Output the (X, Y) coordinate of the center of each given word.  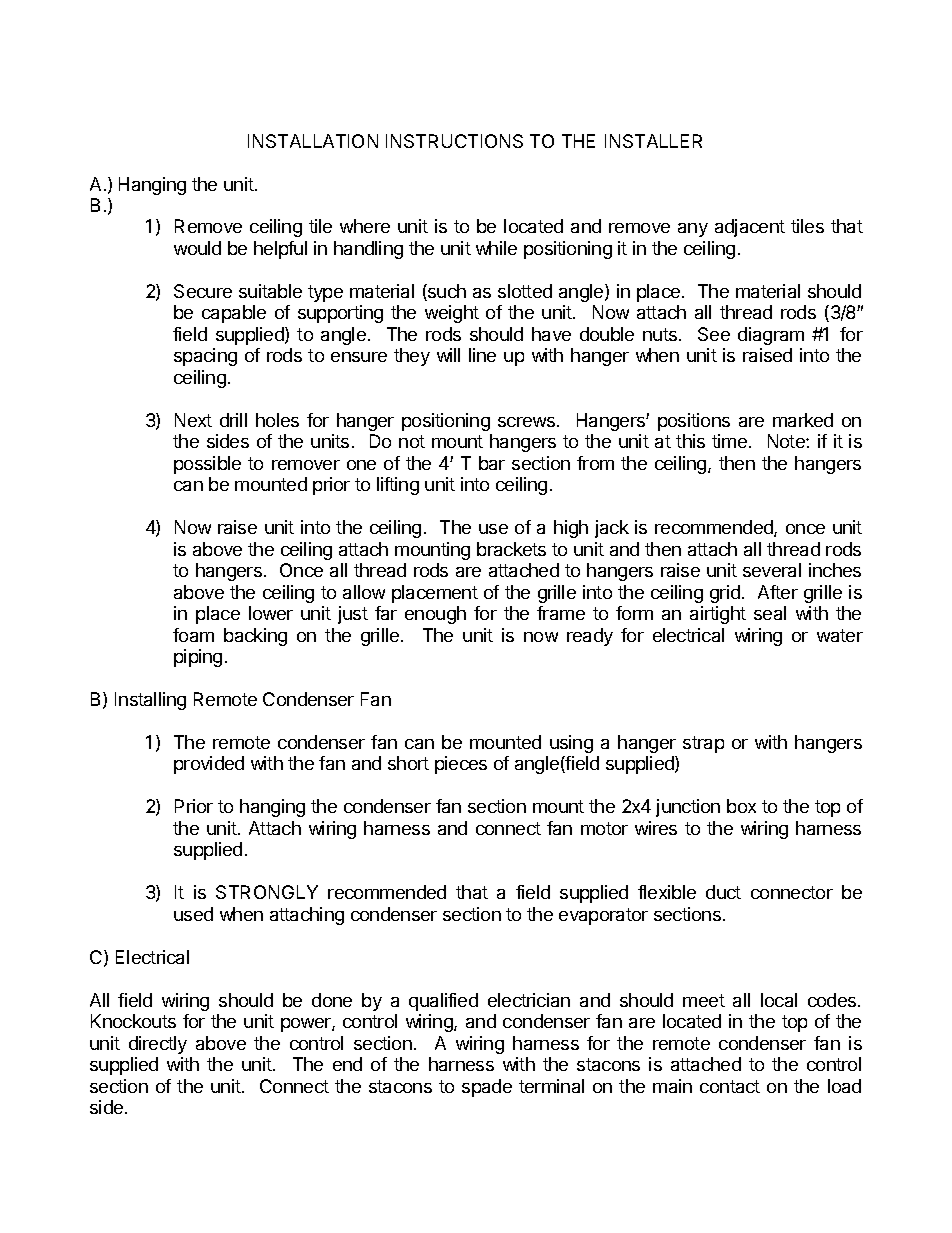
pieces (461, 765)
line (482, 355)
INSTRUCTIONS (454, 141)
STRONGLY (267, 892)
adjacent (750, 228)
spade (487, 1088)
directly (158, 1045)
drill (233, 420)
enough (435, 615)
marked (803, 420)
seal (770, 613)
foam (193, 635)
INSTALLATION (313, 141)
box (741, 806)
